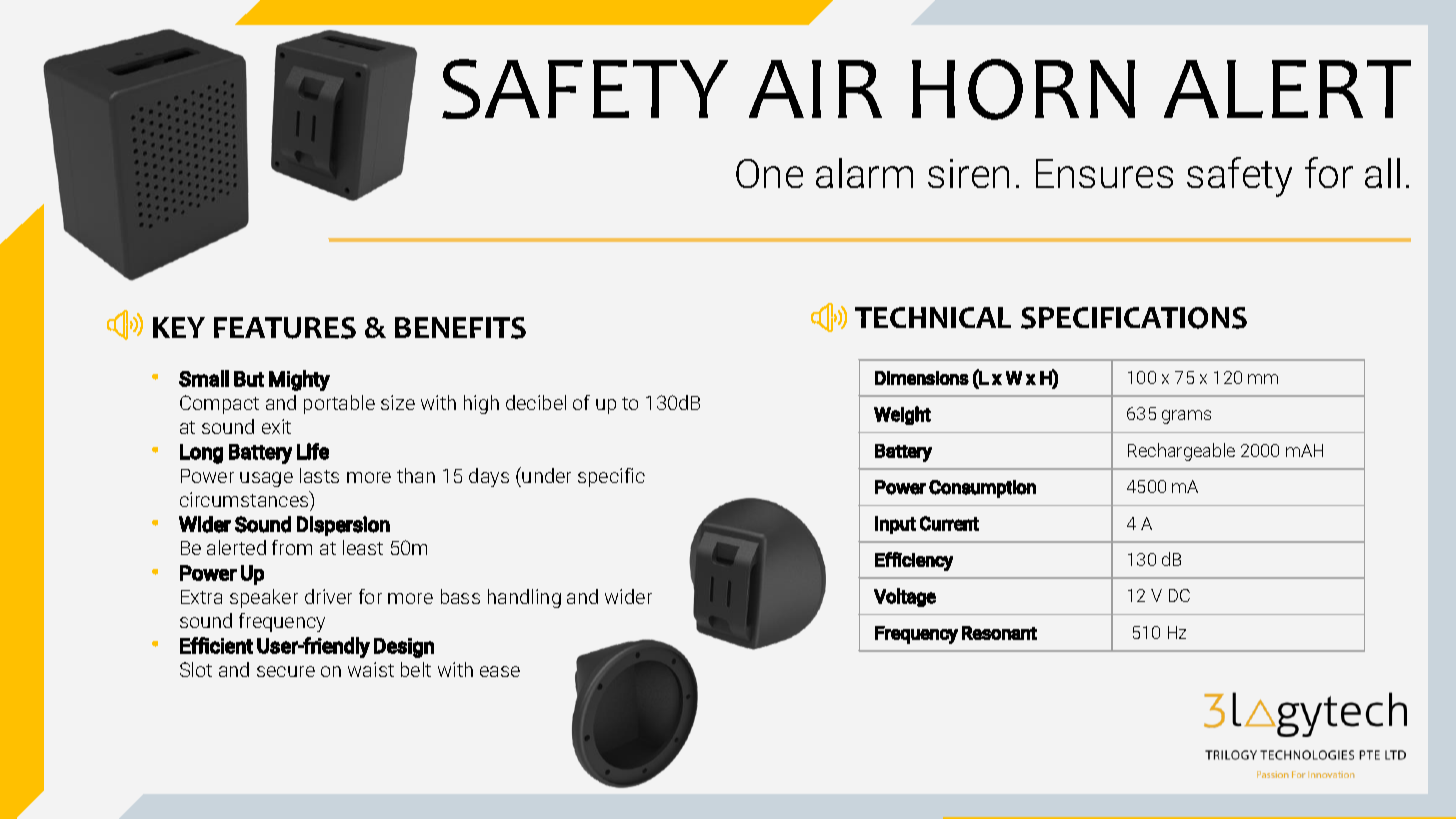 Image resolution: width=1456 pixels, height=819 pixels. What do you see at coordinates (500, 671) in the screenshot?
I see `ease` at bounding box center [500, 671].
